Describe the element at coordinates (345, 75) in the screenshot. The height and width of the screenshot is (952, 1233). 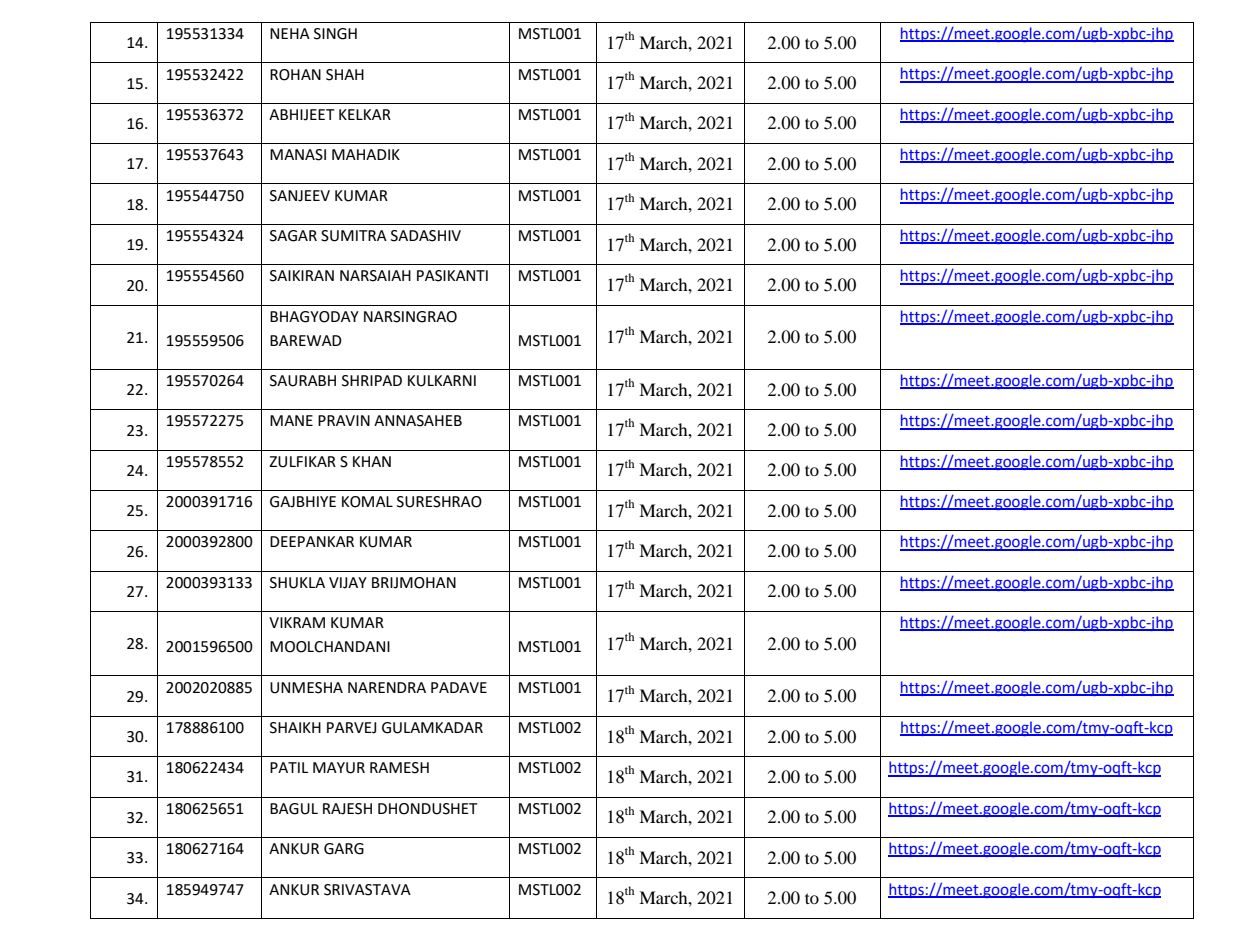
I see `SHAH` at that location.
